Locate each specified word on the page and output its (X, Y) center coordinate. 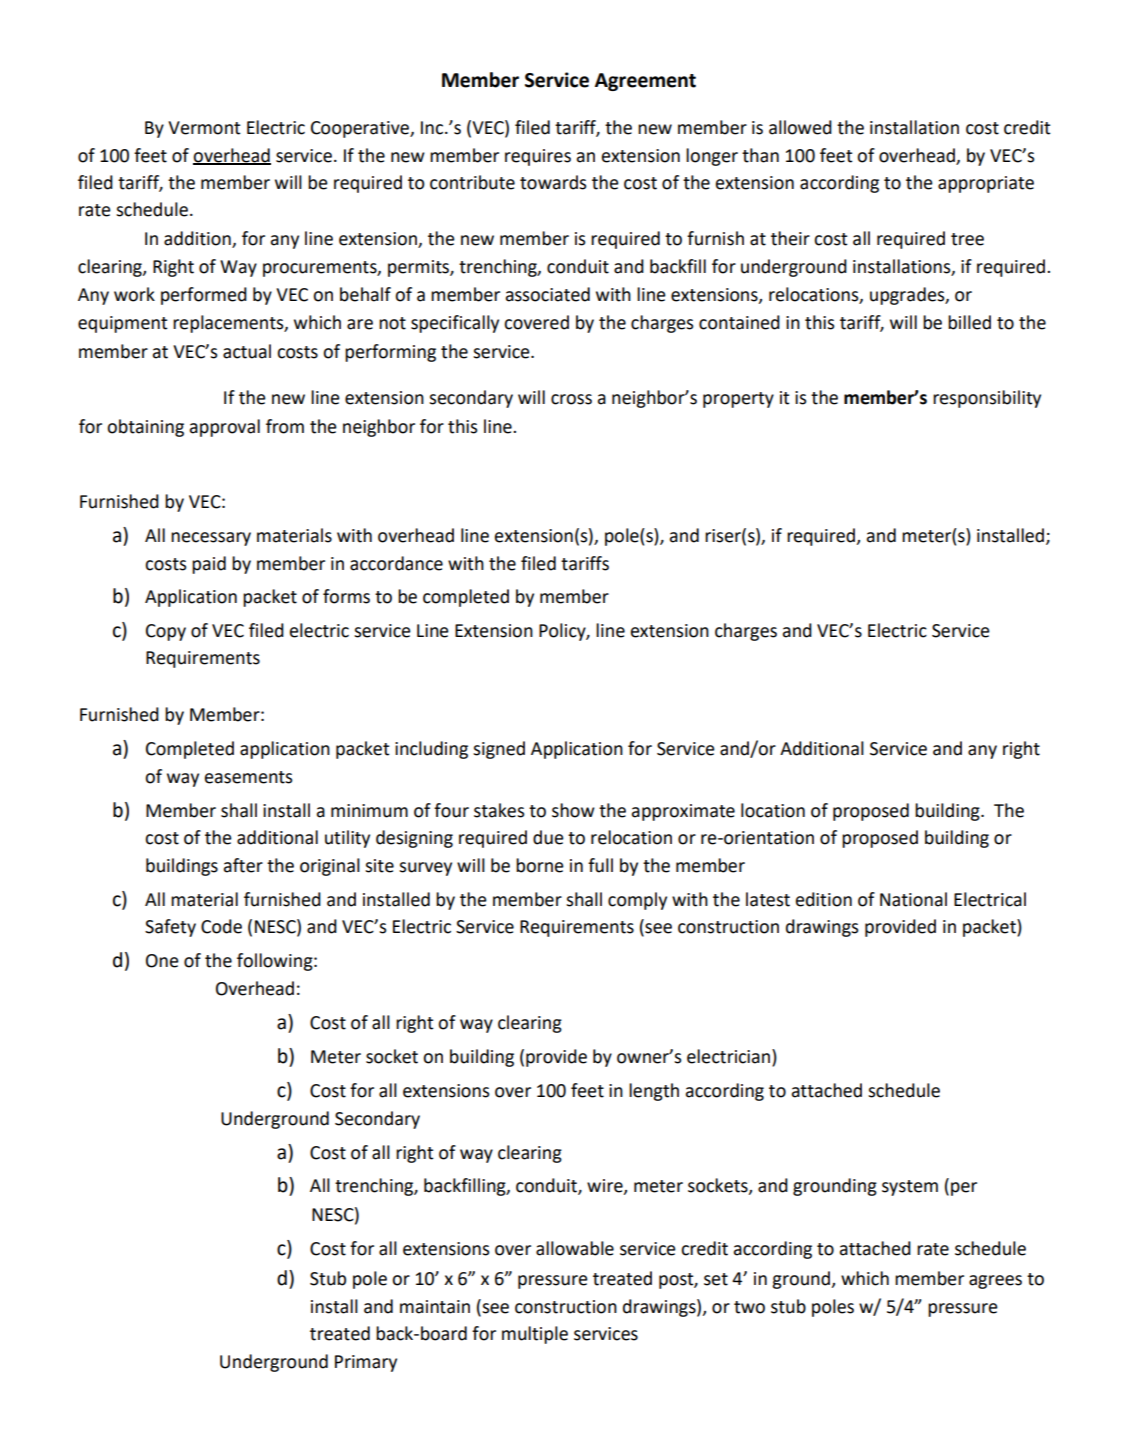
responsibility (987, 399)
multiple (535, 1335)
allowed (800, 127)
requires (538, 157)
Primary (366, 1363)
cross (571, 399)
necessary (211, 539)
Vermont (204, 128)
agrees (995, 1282)
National (913, 899)
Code (221, 926)
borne (540, 865)
